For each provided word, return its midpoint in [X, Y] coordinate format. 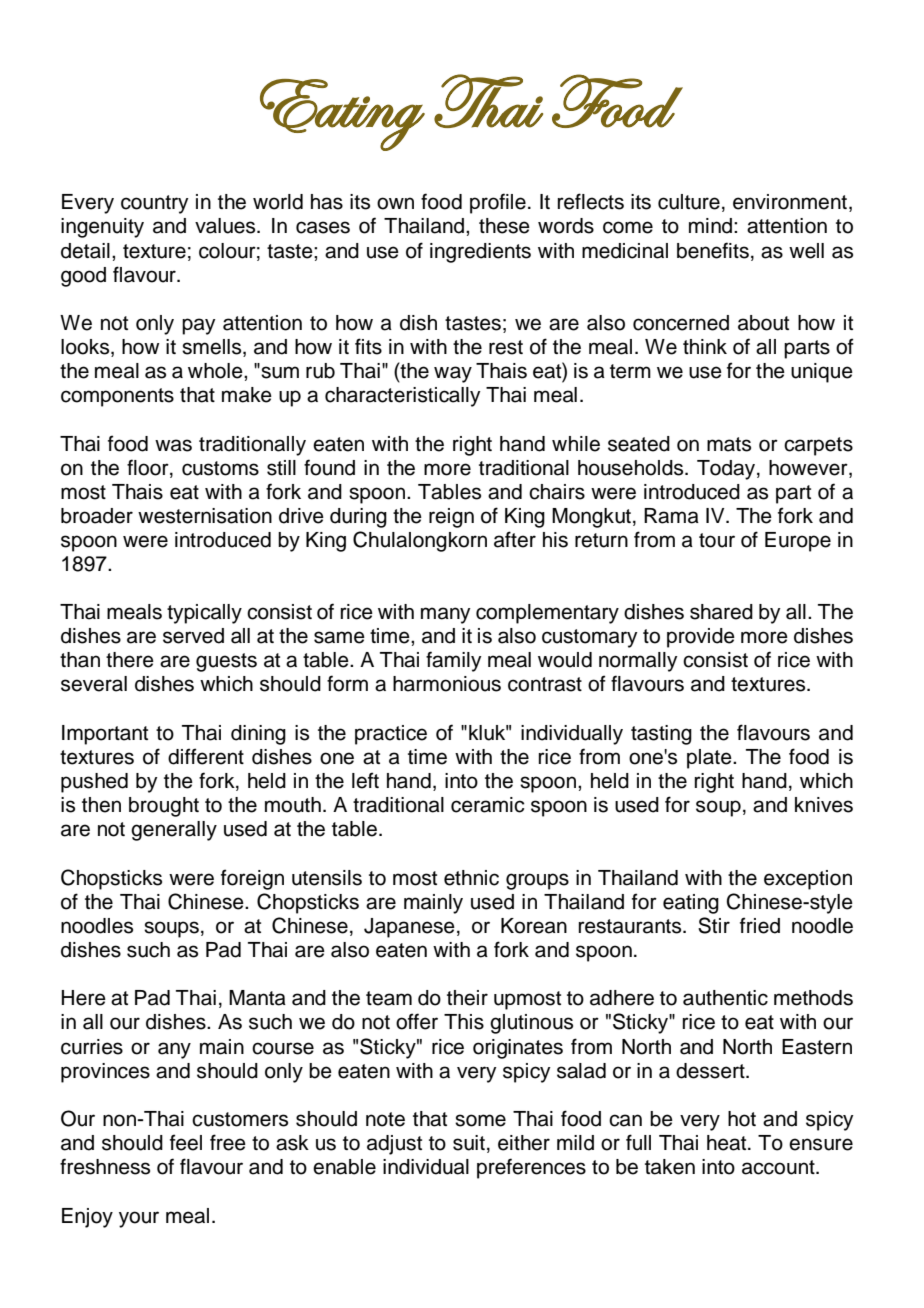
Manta [257, 998]
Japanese [409, 928]
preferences [531, 1168]
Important [105, 735]
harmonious [447, 684]
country [154, 204]
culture [689, 202]
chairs [557, 492]
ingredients [480, 253]
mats [729, 444]
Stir [714, 925]
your [139, 1219]
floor [149, 468]
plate [710, 759]
